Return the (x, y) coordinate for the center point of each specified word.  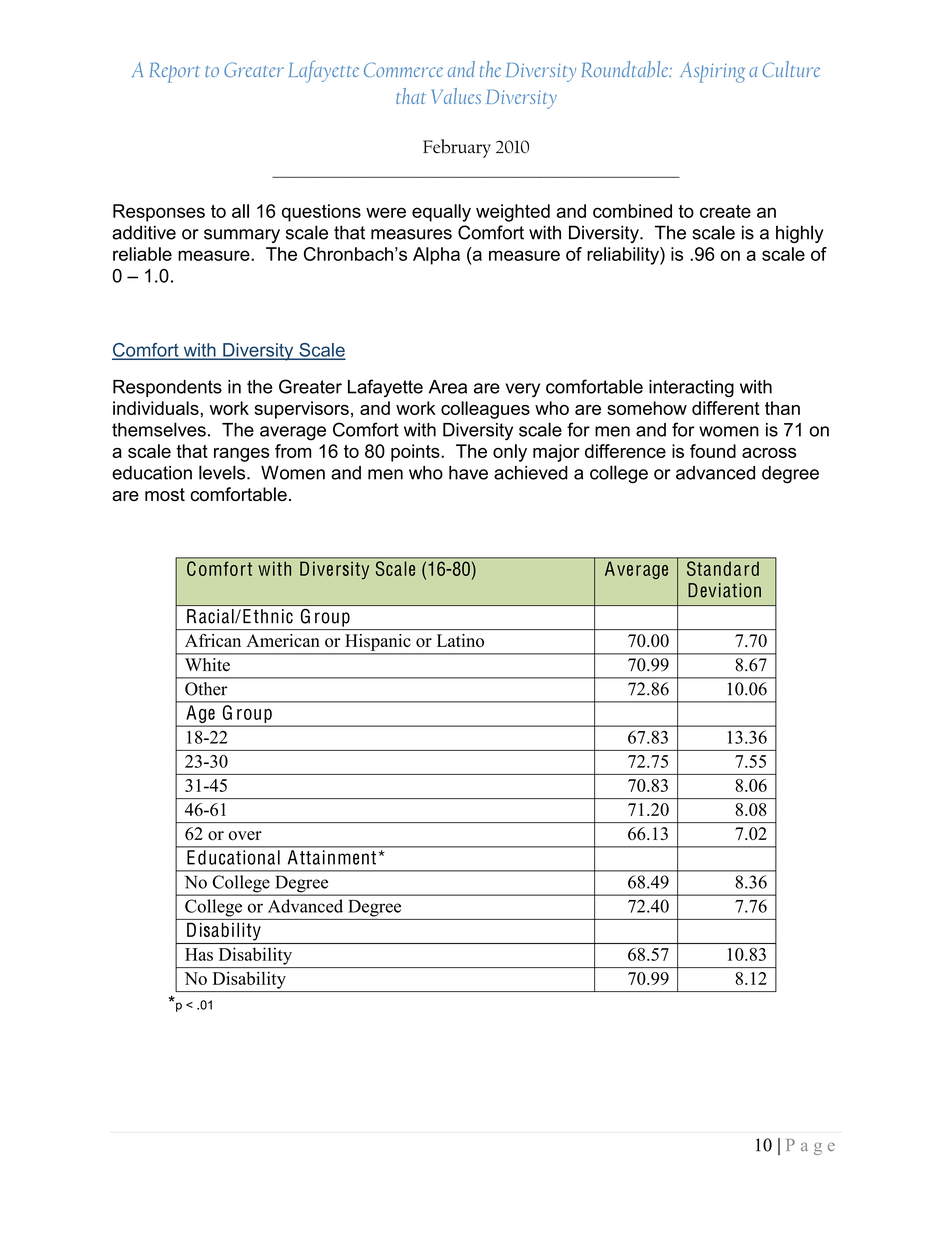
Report (175, 72)
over (245, 836)
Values (456, 96)
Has (199, 954)
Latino (460, 640)
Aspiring (712, 72)
